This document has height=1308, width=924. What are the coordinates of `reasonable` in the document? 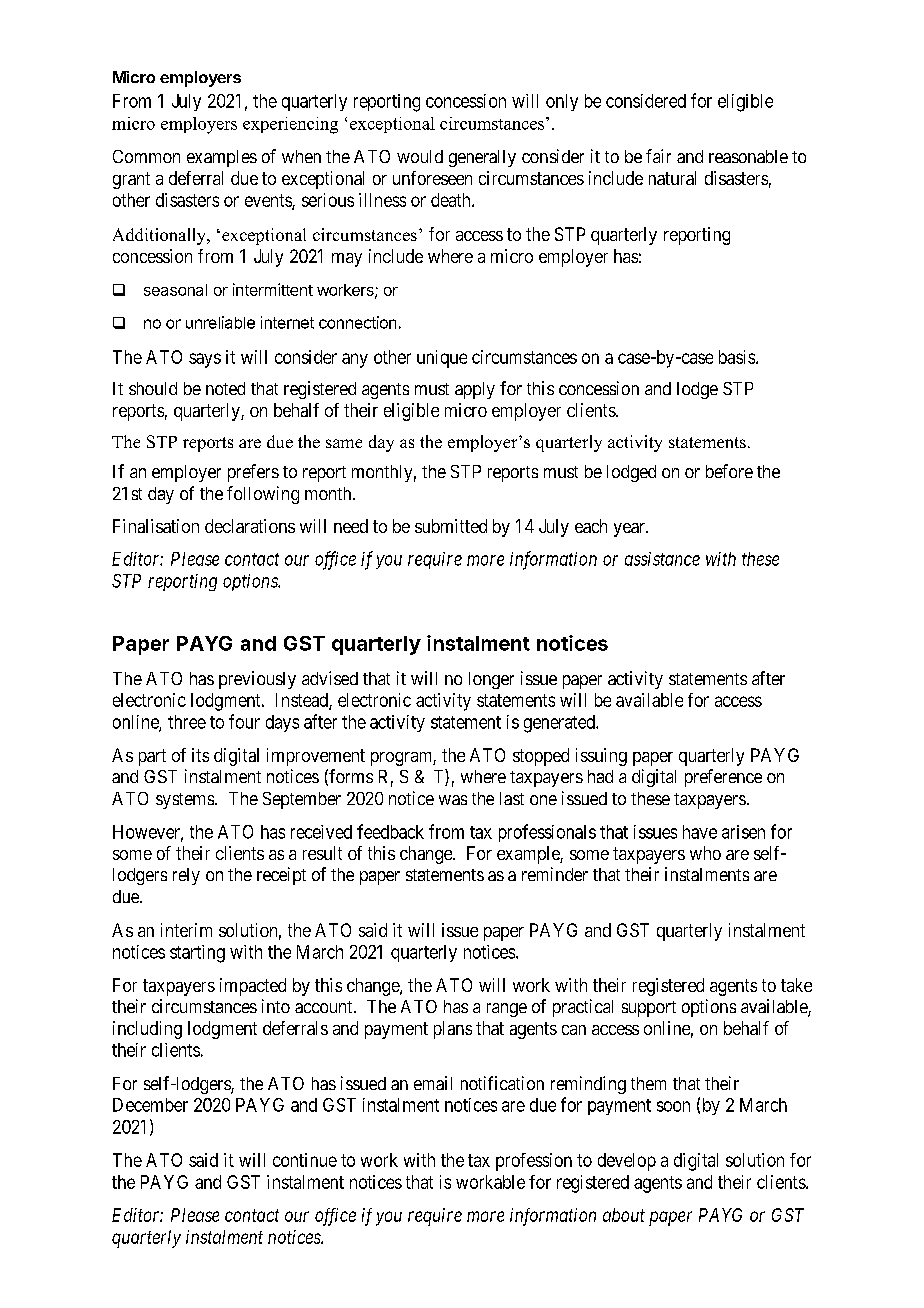 It's located at (748, 156).
